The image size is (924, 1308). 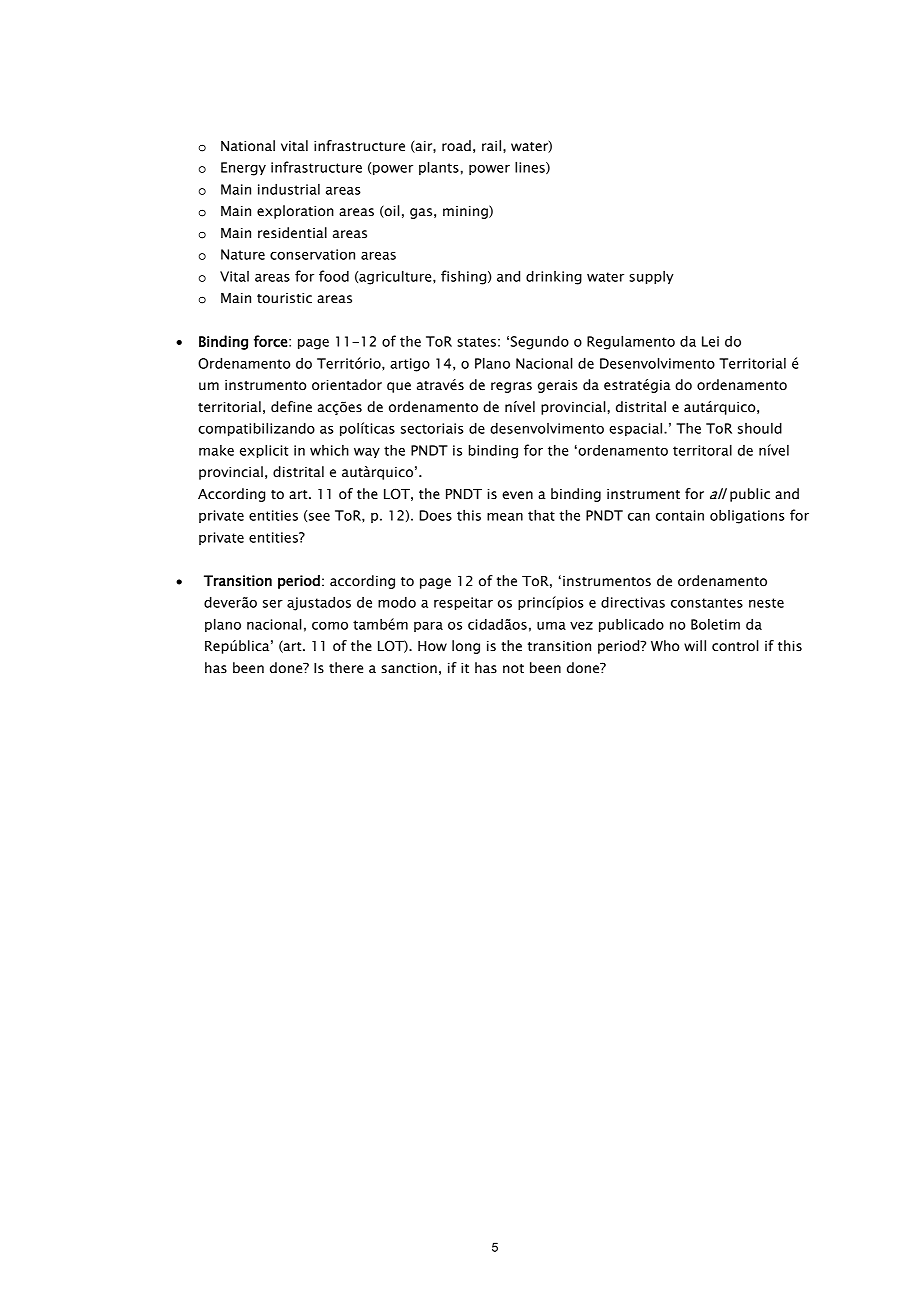 I want to click on Energy, so click(x=243, y=169).
